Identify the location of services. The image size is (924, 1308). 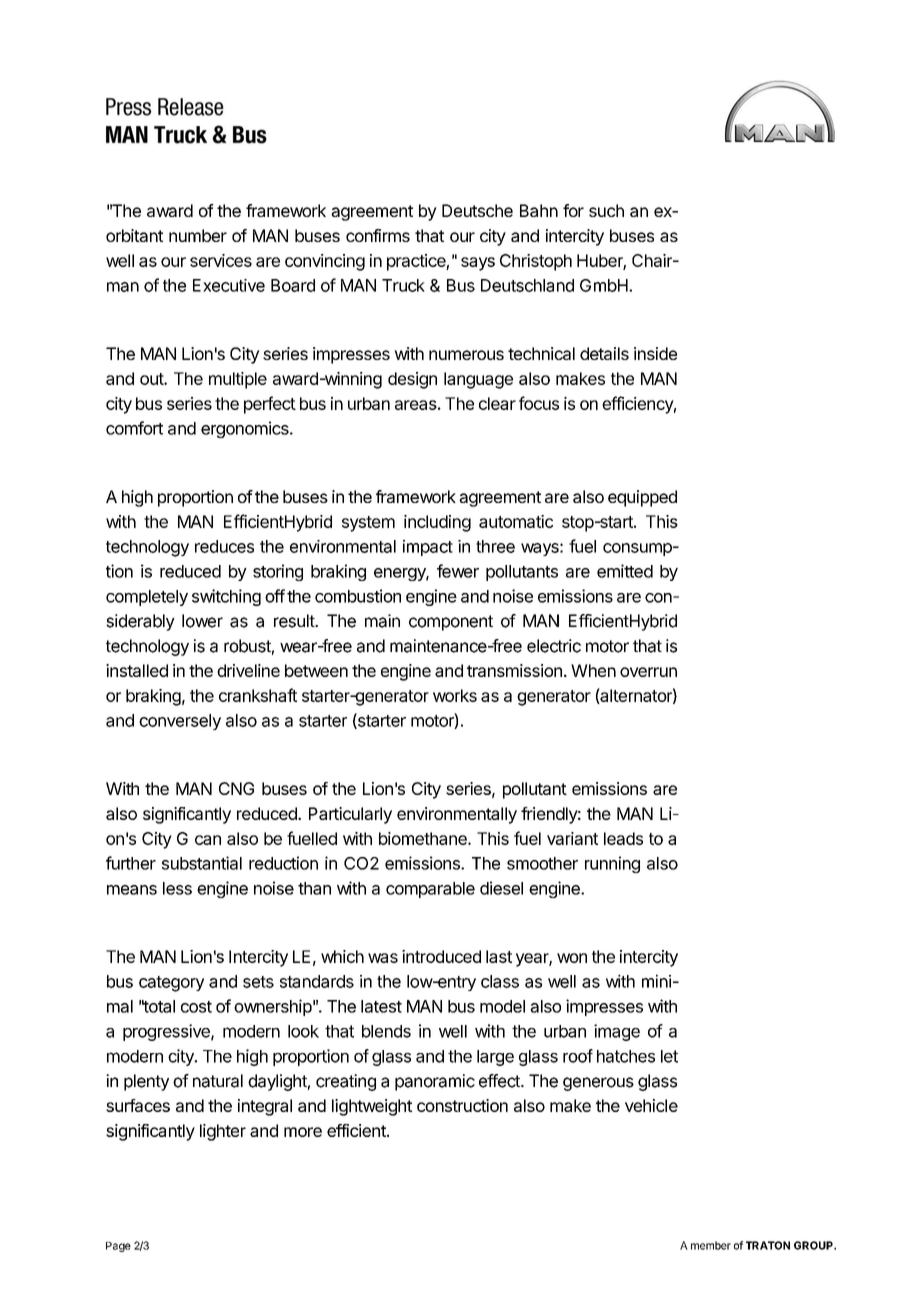
(221, 260).
